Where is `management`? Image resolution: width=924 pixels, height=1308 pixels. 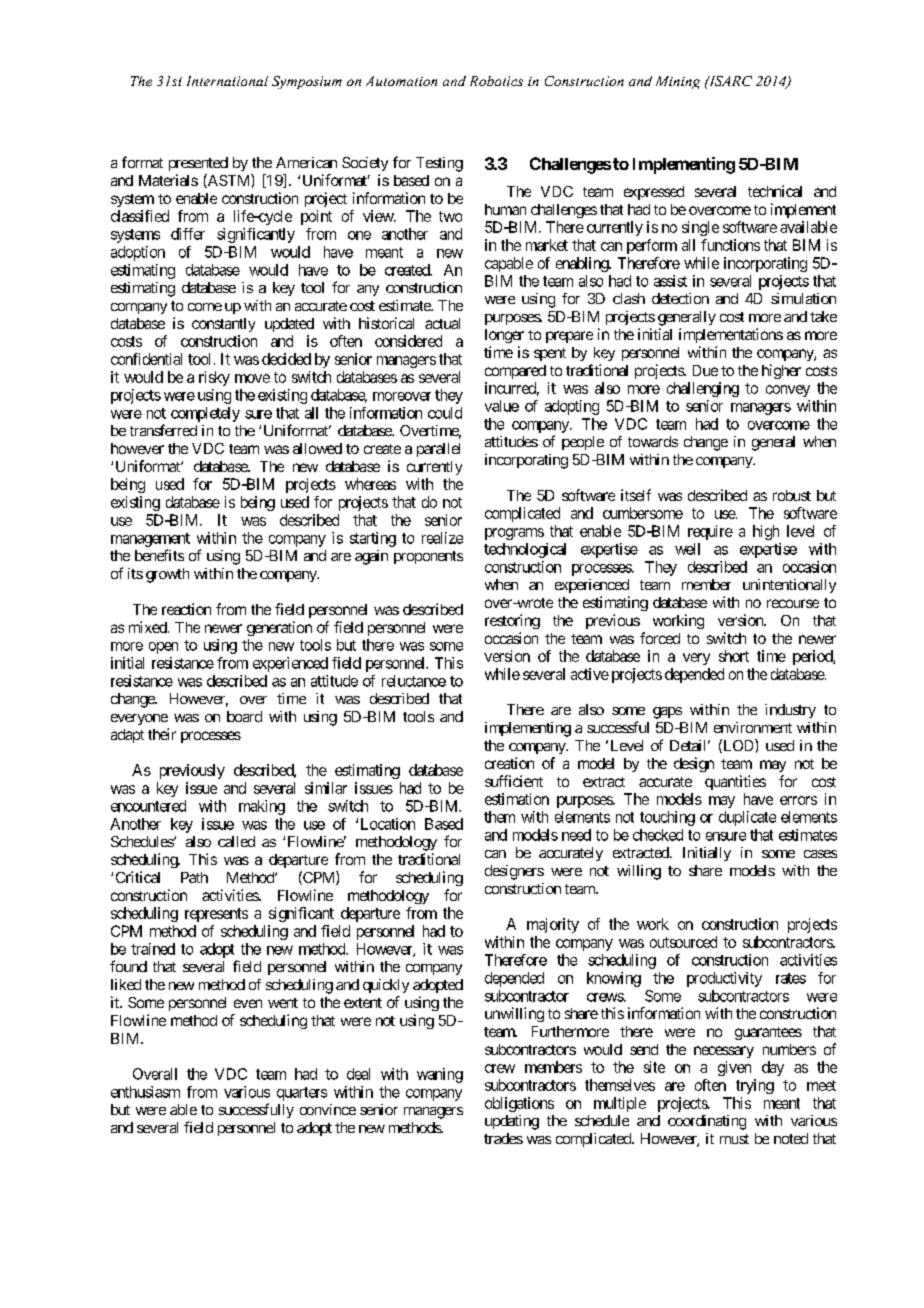
management is located at coordinates (150, 540).
